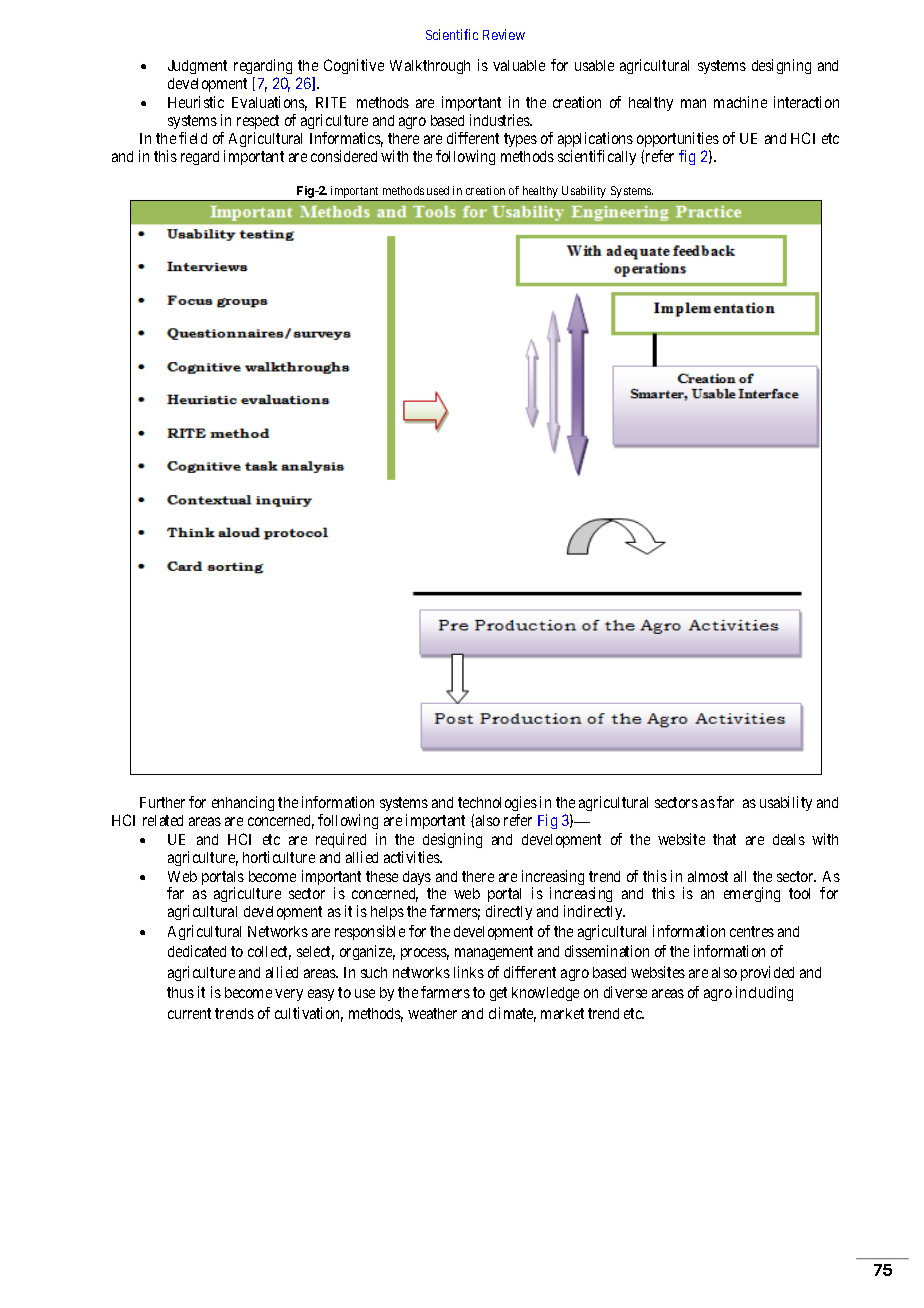  I want to click on very, so click(289, 995).
